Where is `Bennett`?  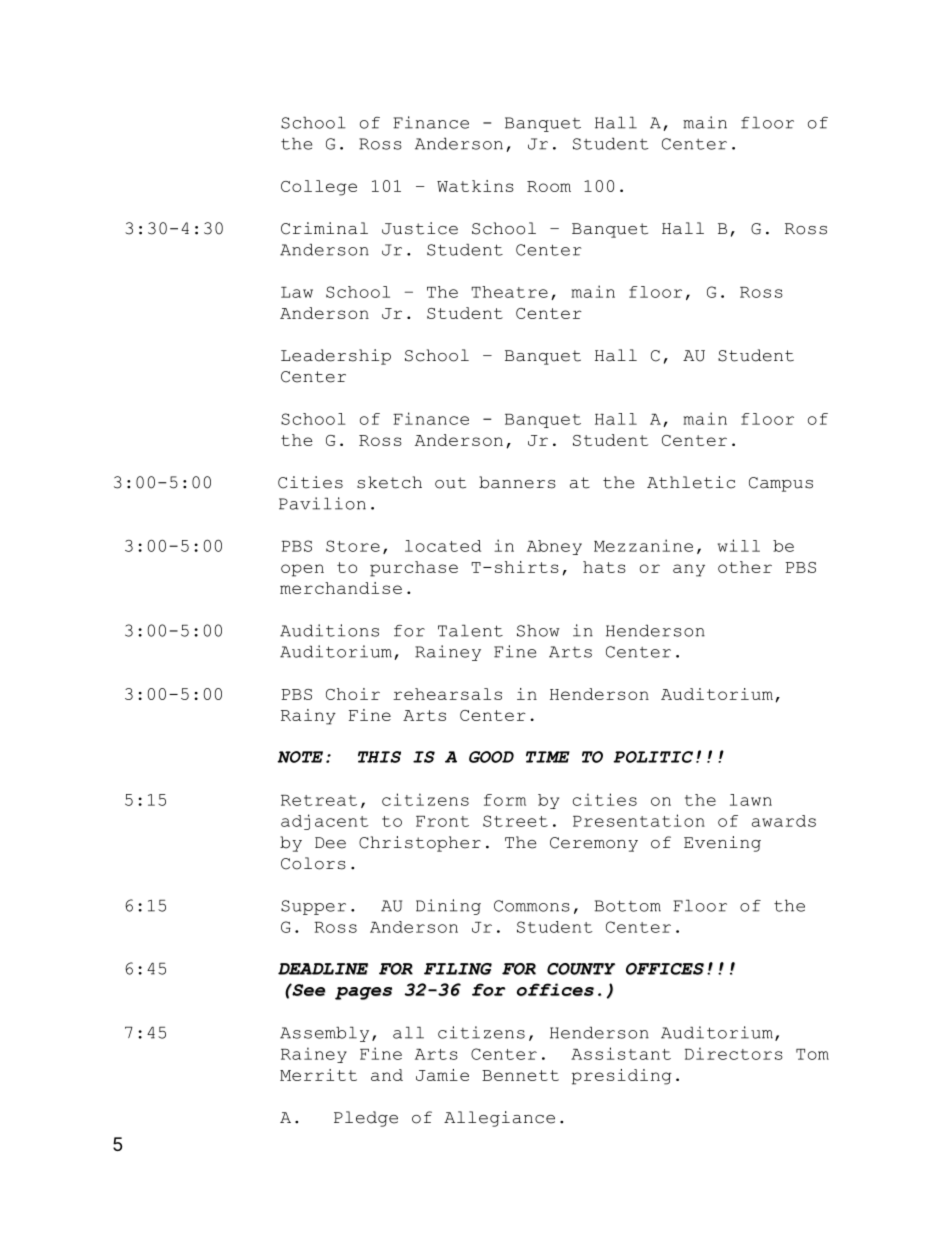 Bennett is located at coordinates (520, 1075).
